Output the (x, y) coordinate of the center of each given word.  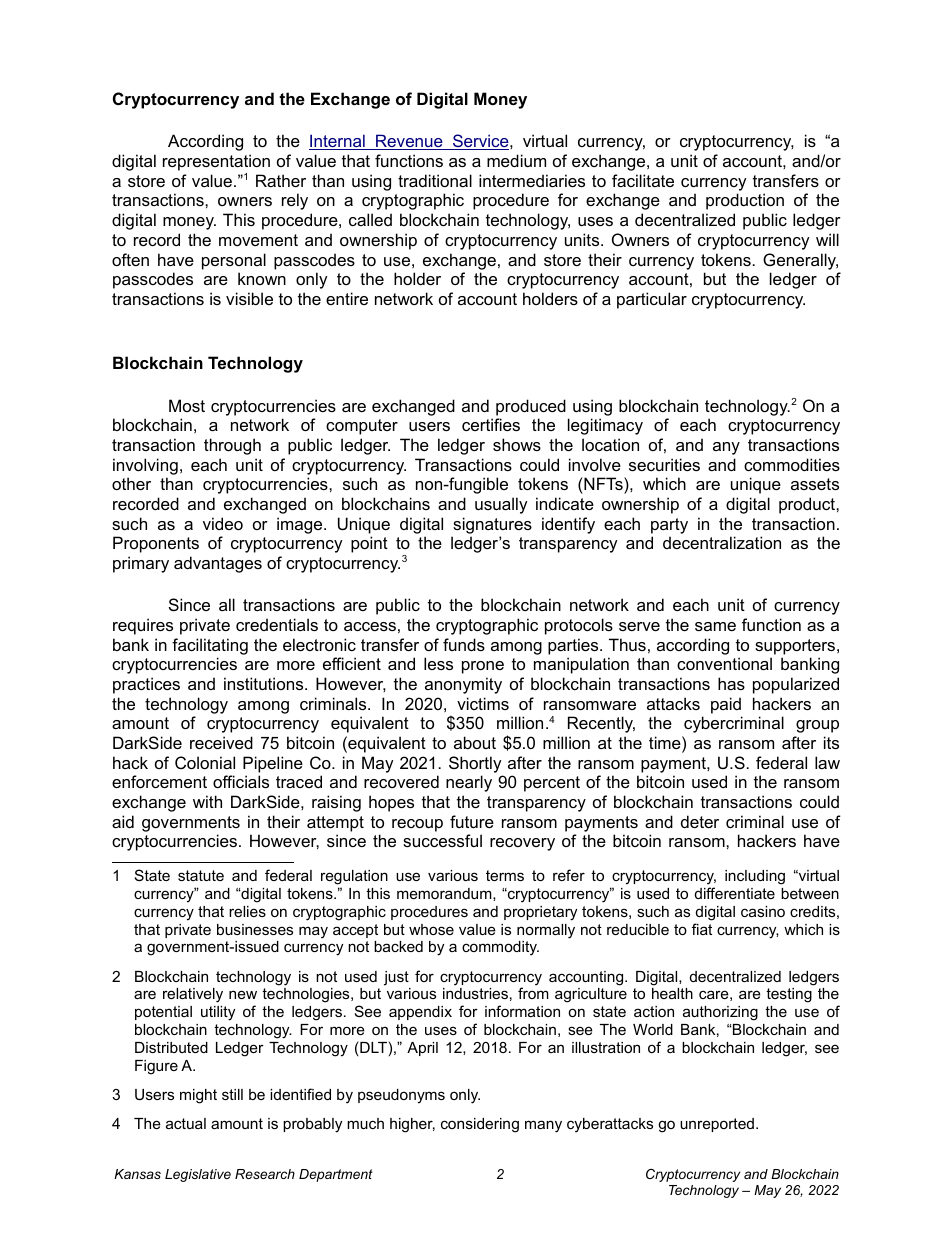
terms (505, 875)
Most (187, 405)
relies (247, 911)
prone (483, 667)
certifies (491, 424)
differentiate (735, 893)
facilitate (643, 180)
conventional (724, 663)
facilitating (210, 646)
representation (216, 162)
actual (186, 1123)
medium (516, 160)
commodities (792, 464)
